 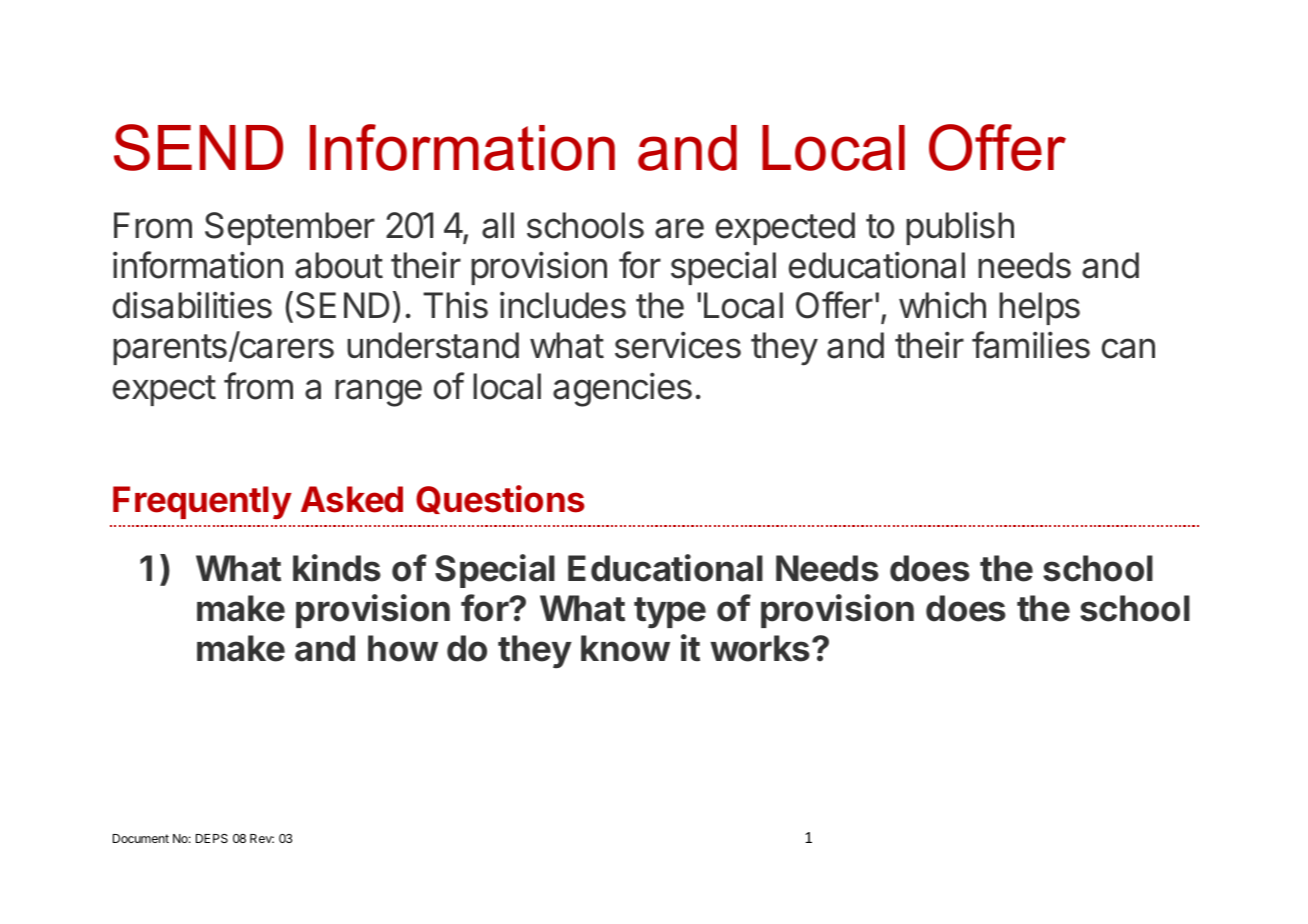 I want to click on publish, so click(x=960, y=228).
